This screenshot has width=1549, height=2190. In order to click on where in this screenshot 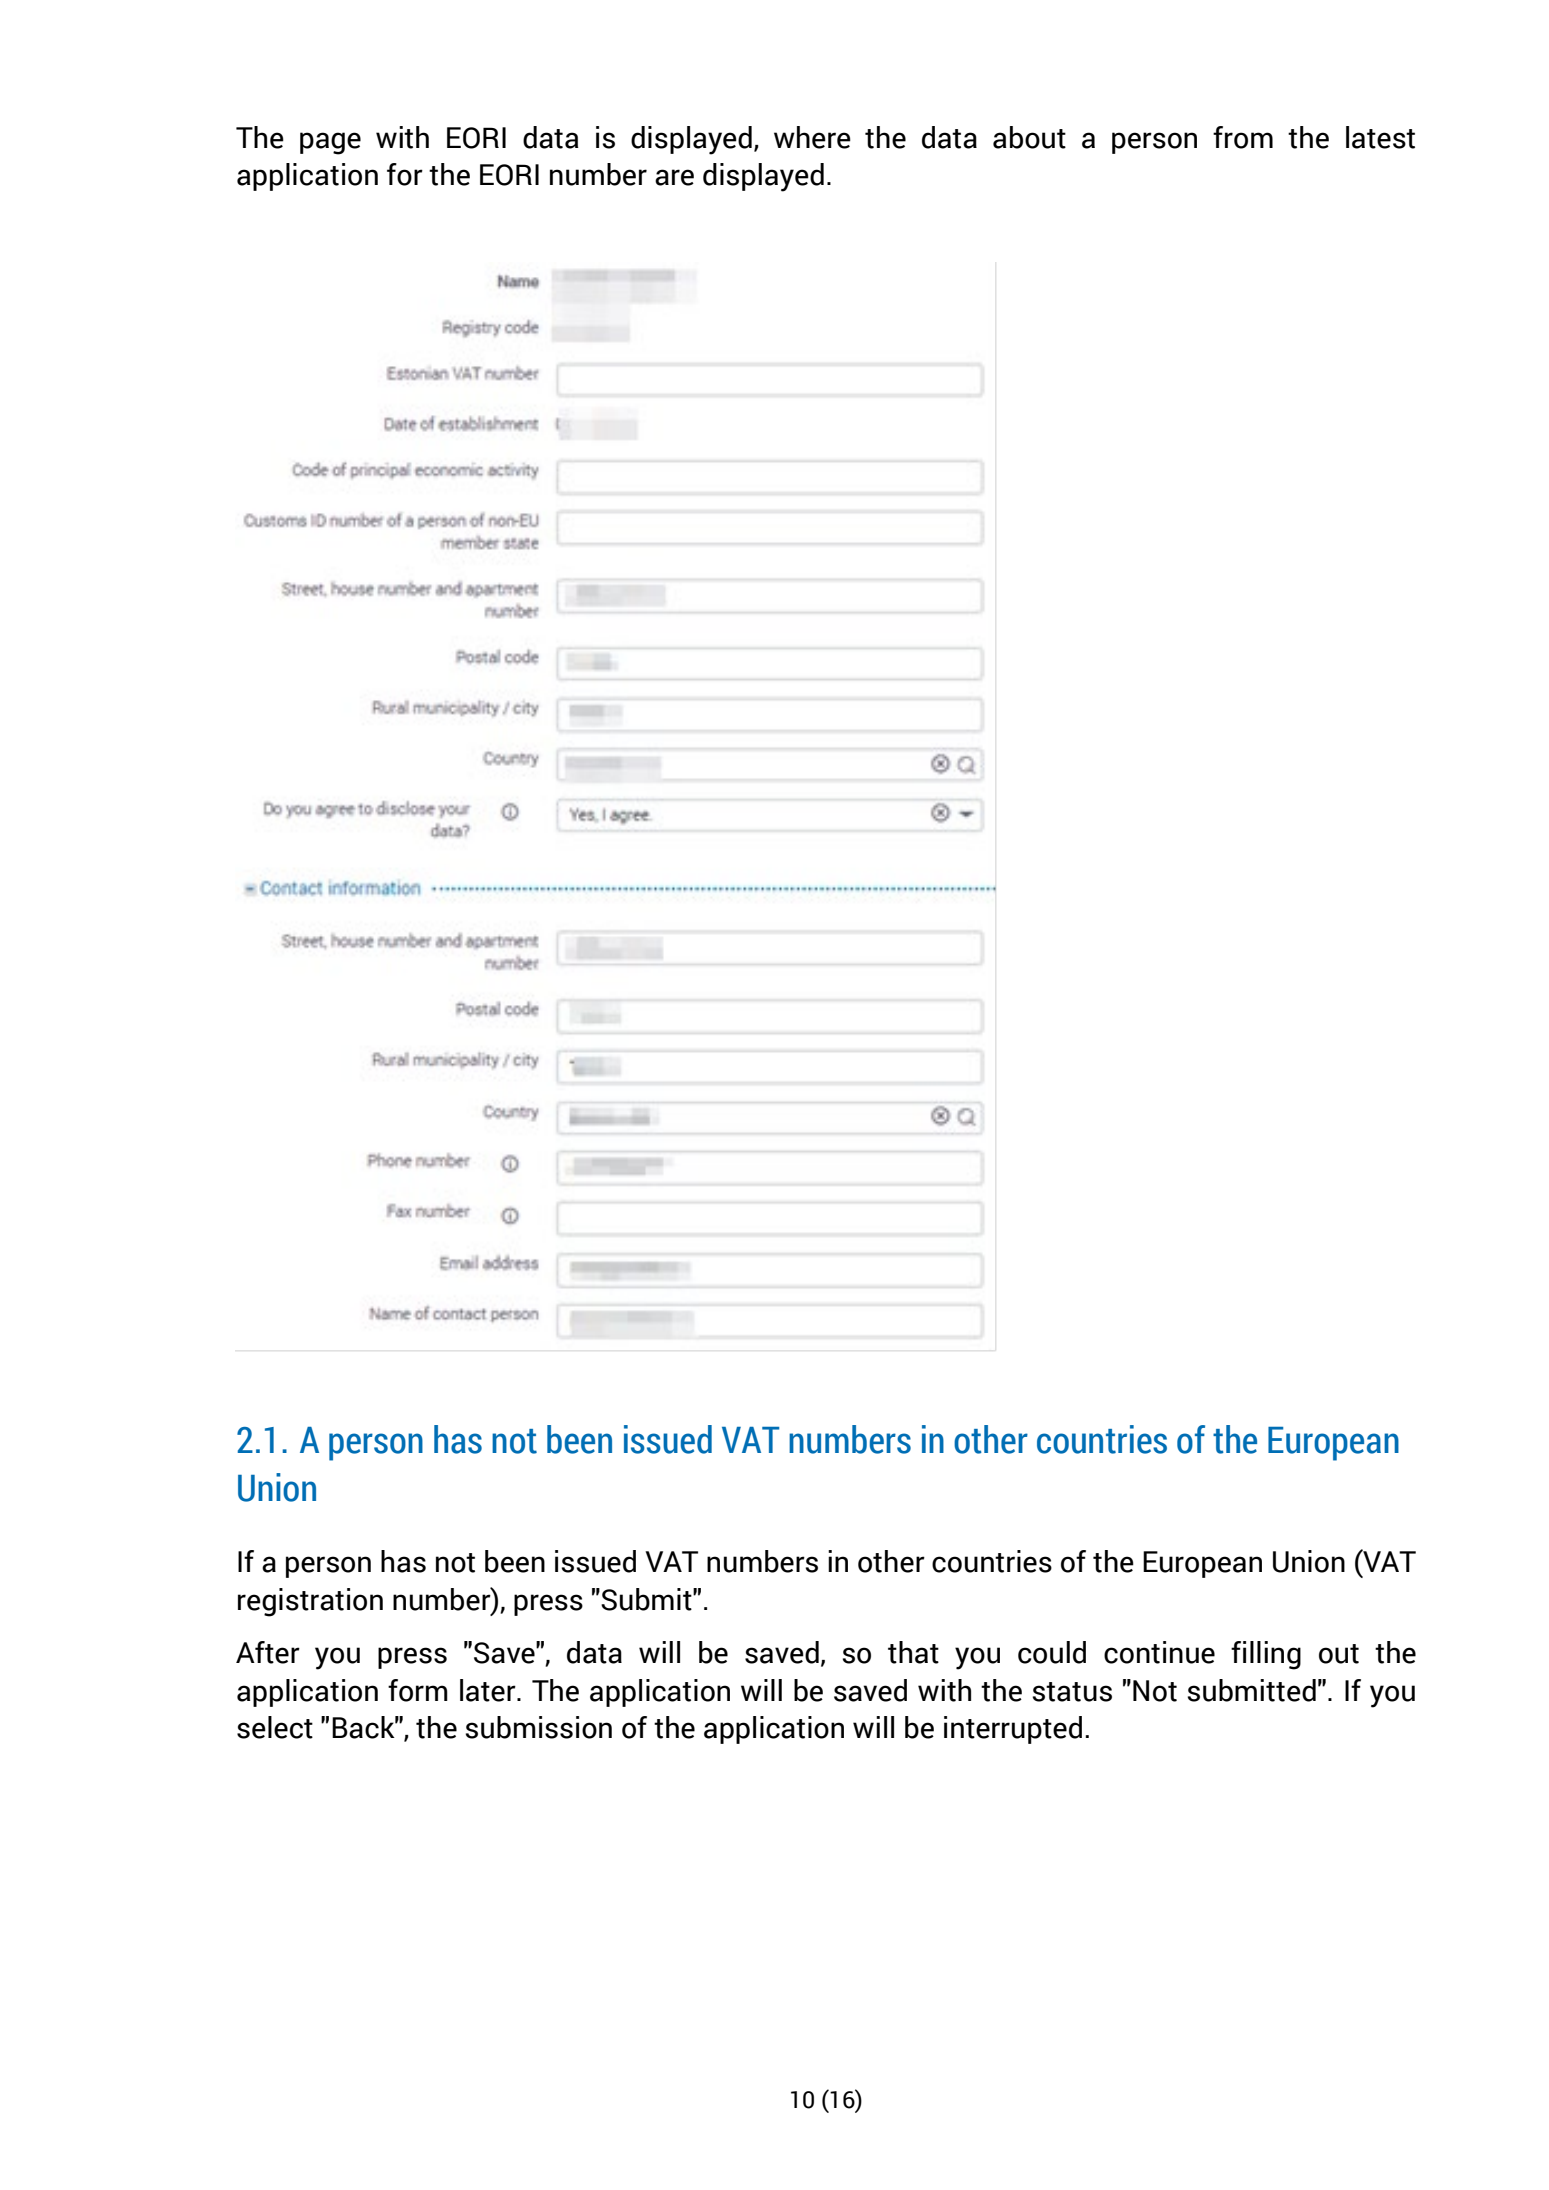, I will do `click(812, 137)`.
